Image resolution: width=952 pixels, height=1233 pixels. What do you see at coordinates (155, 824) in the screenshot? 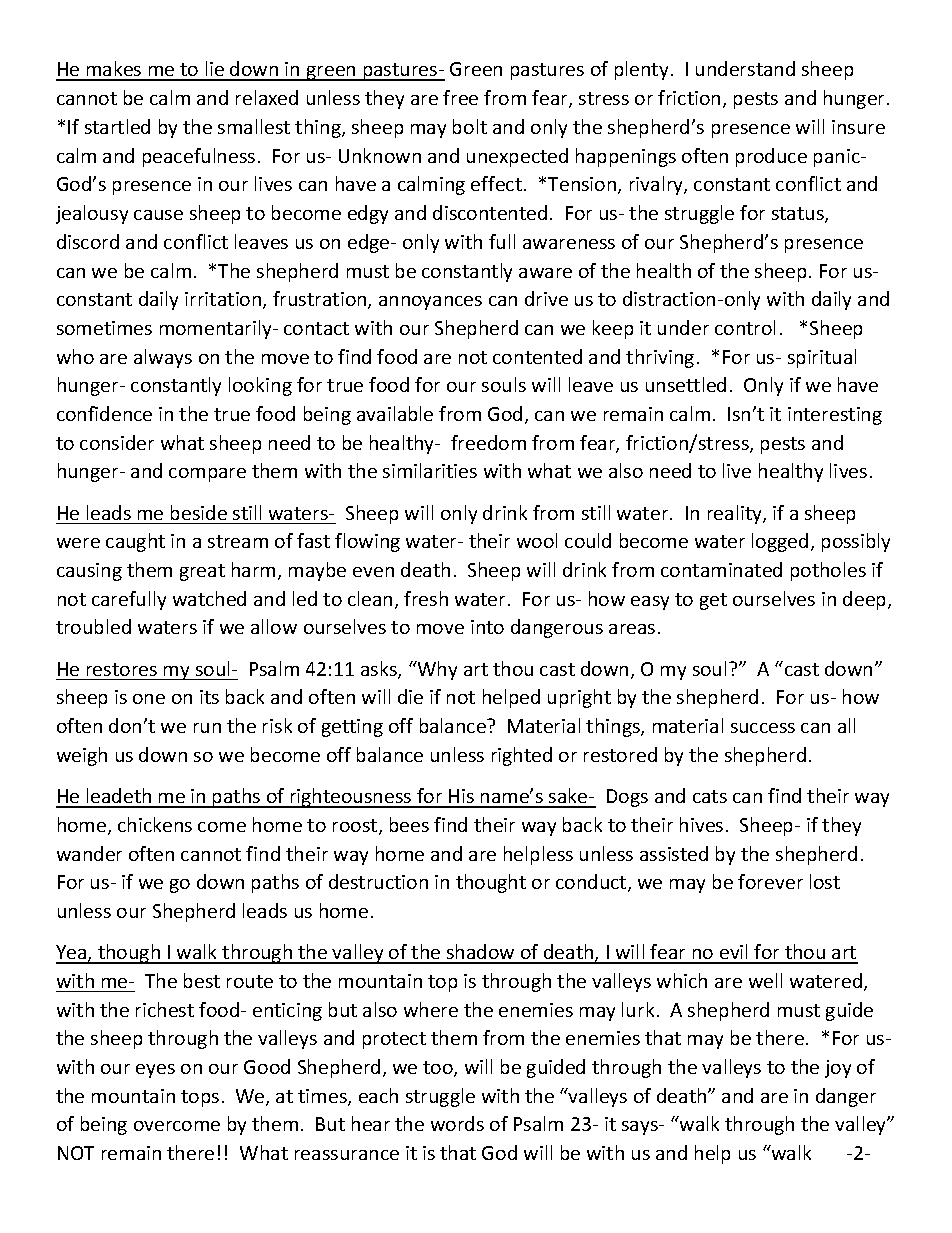
I see `chickens` at bounding box center [155, 824].
